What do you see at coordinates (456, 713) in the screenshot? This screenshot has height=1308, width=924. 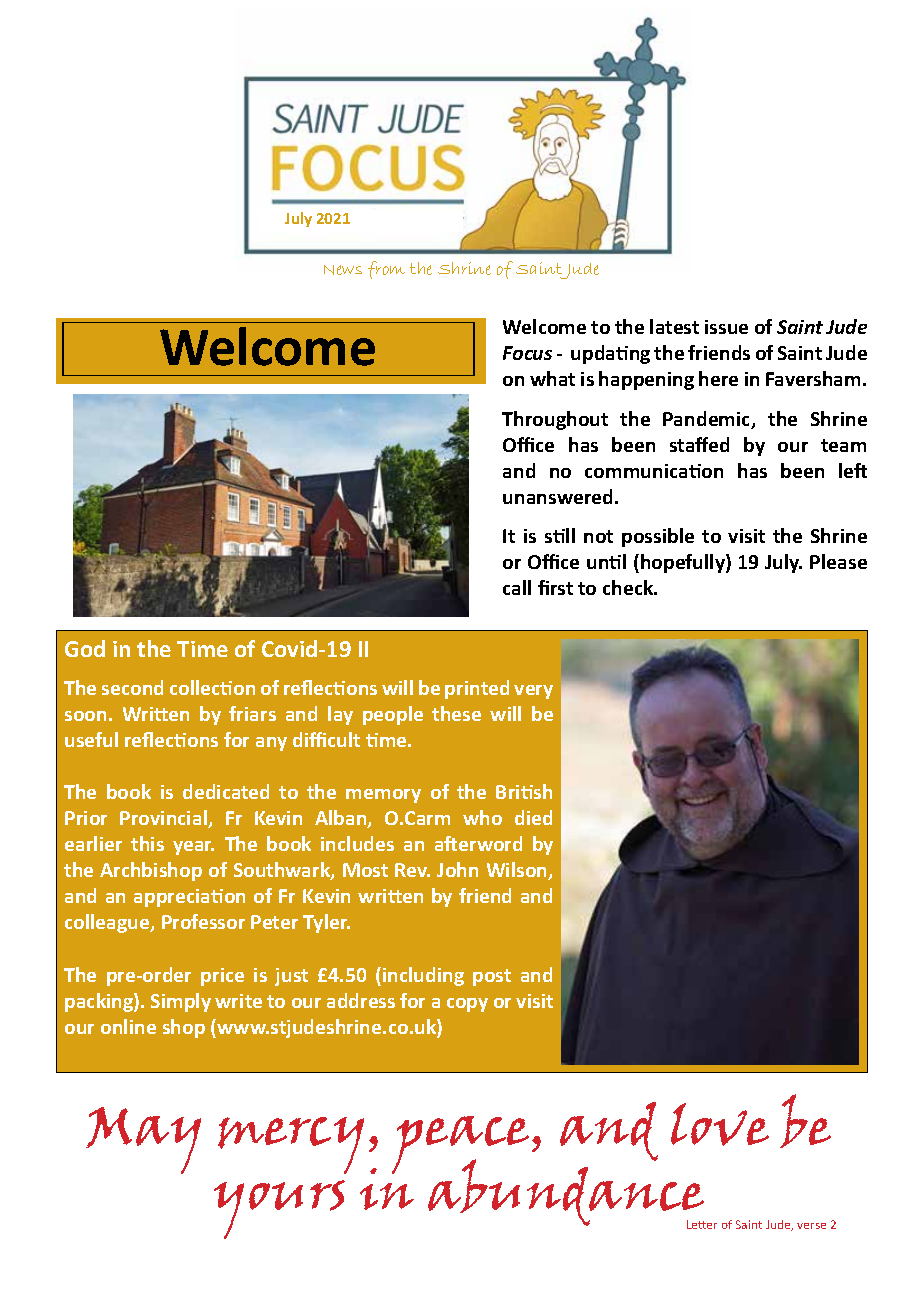 I see `these` at bounding box center [456, 713].
